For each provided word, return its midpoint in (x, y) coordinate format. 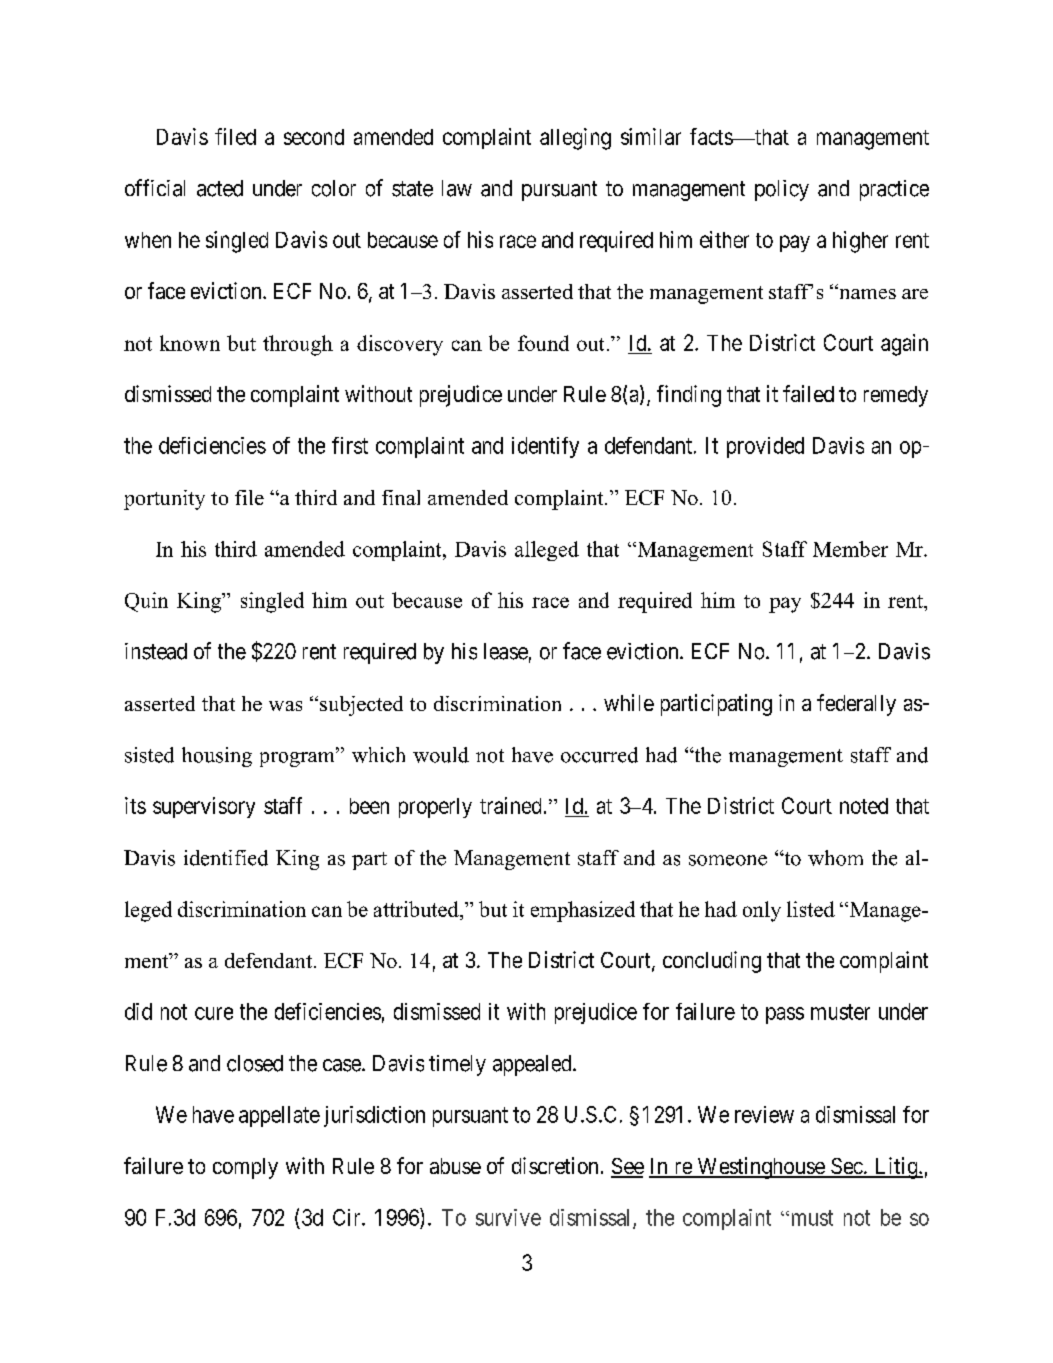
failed (808, 393)
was (285, 706)
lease (506, 651)
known (190, 343)
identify (545, 447)
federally (856, 705)
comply (245, 1168)
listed (811, 909)
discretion (555, 1165)
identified (226, 858)
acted (220, 188)
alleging (575, 139)
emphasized (583, 911)
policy (782, 190)
